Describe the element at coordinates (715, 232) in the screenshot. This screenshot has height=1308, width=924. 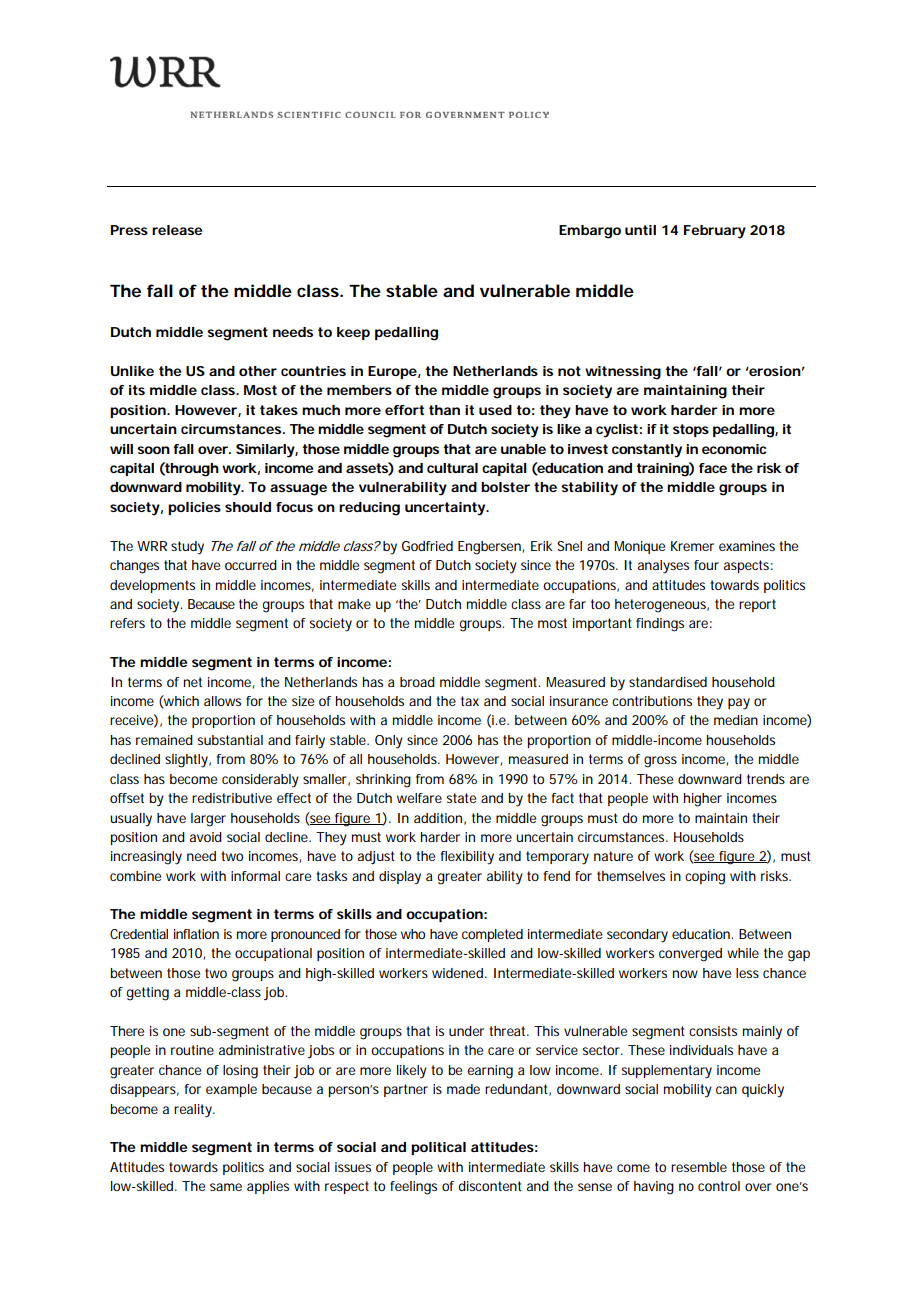
I see `February` at that location.
